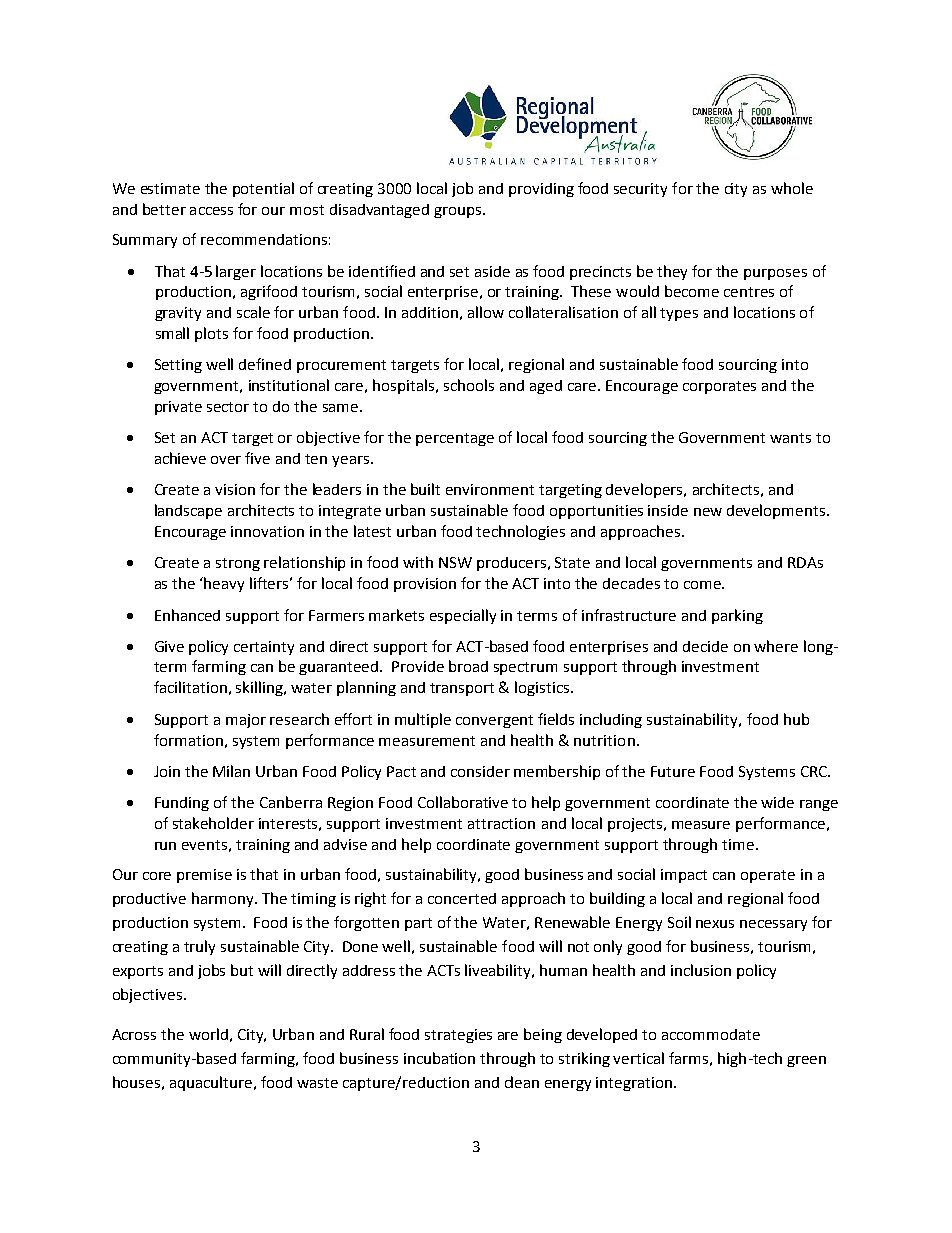 Image resolution: width=952 pixels, height=1233 pixels. Describe the element at coordinates (457, 212) in the document. I see `groups` at that location.
